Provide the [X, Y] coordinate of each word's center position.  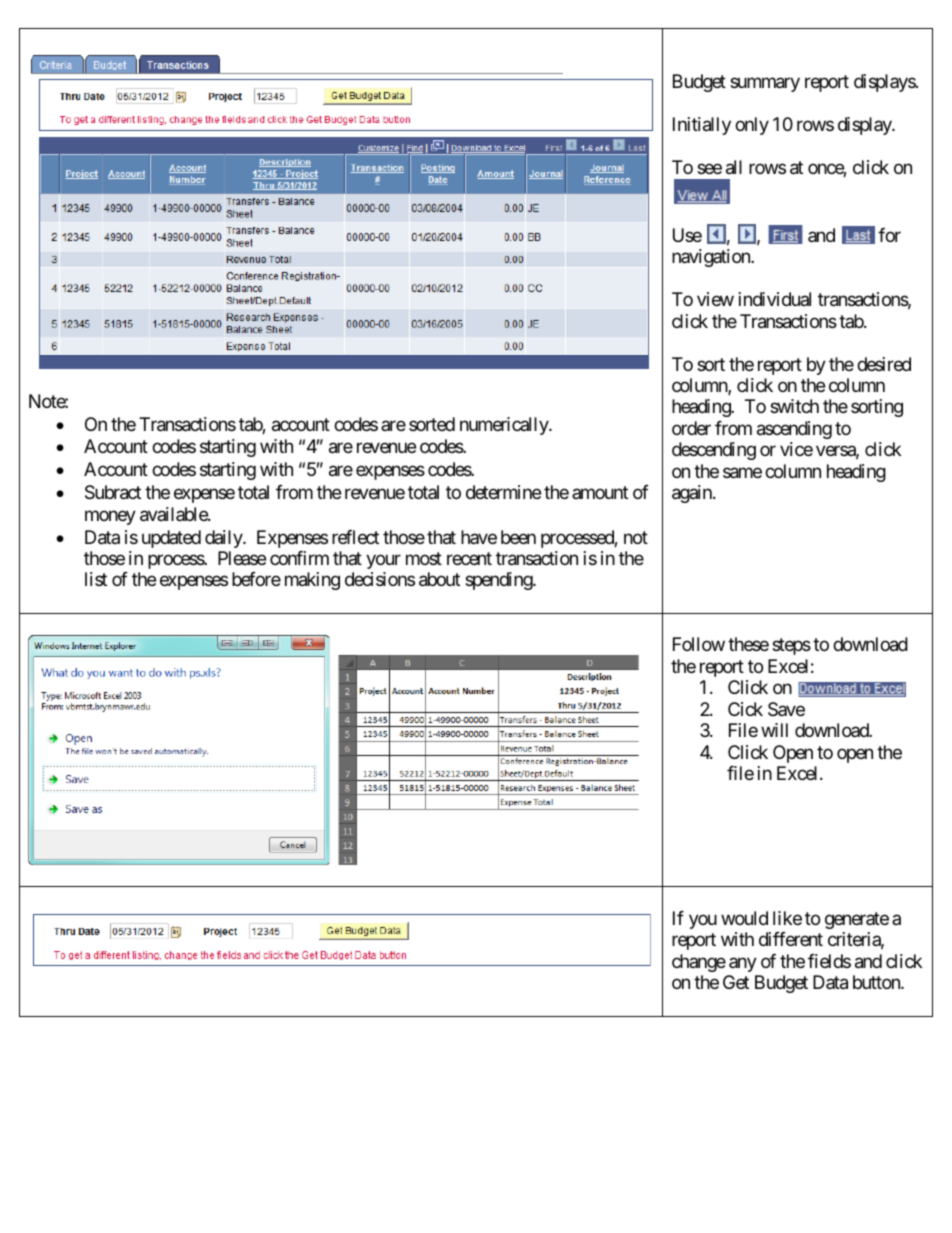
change [699, 963]
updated [171, 539]
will [774, 730]
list [96, 579]
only [752, 126]
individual [775, 299]
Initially [702, 126]
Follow [699, 644]
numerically [505, 426]
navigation [712, 258]
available [174, 514]
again [693, 494]
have [479, 537]
